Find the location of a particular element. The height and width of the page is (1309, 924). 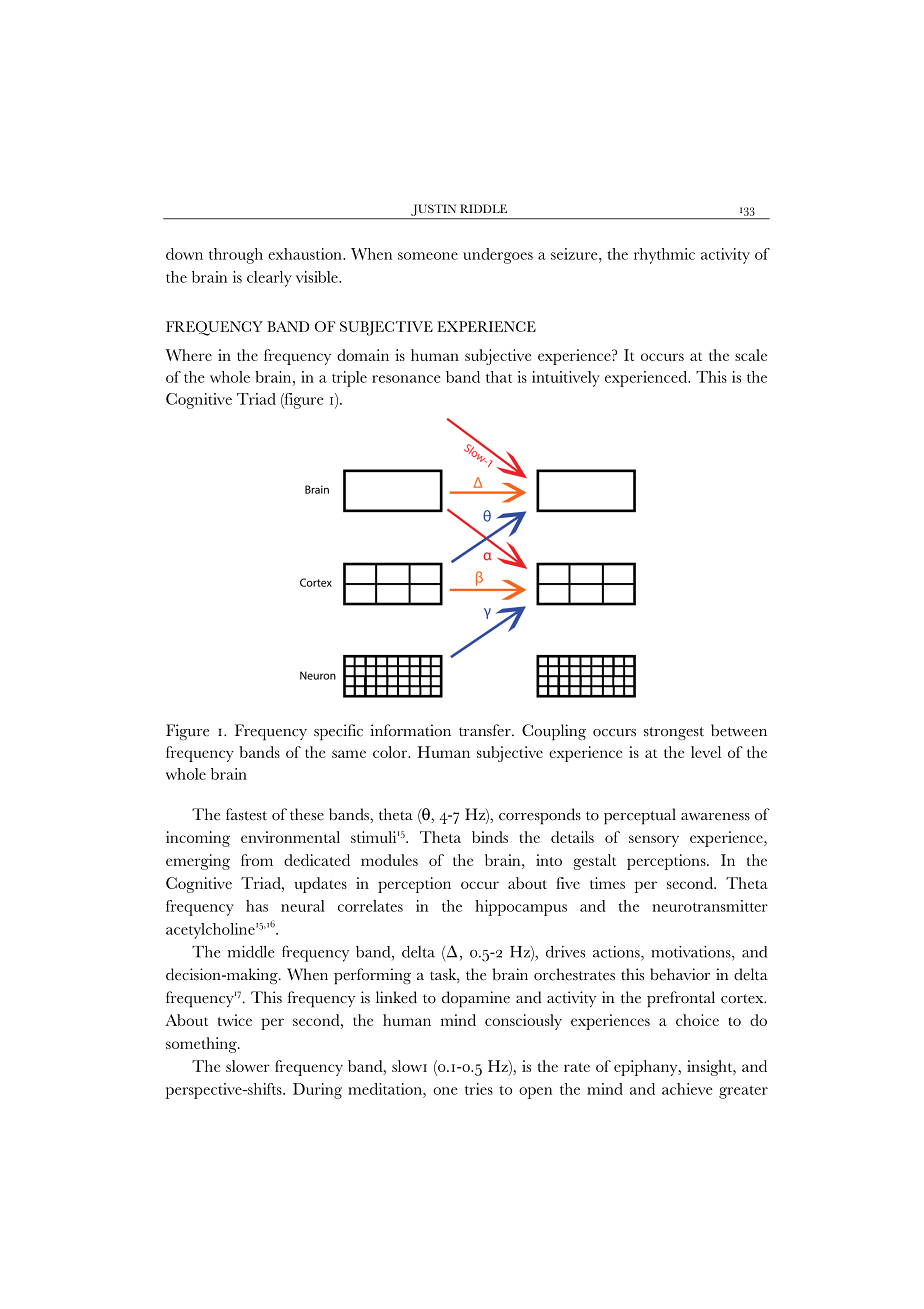

awareness is located at coordinates (715, 817).
